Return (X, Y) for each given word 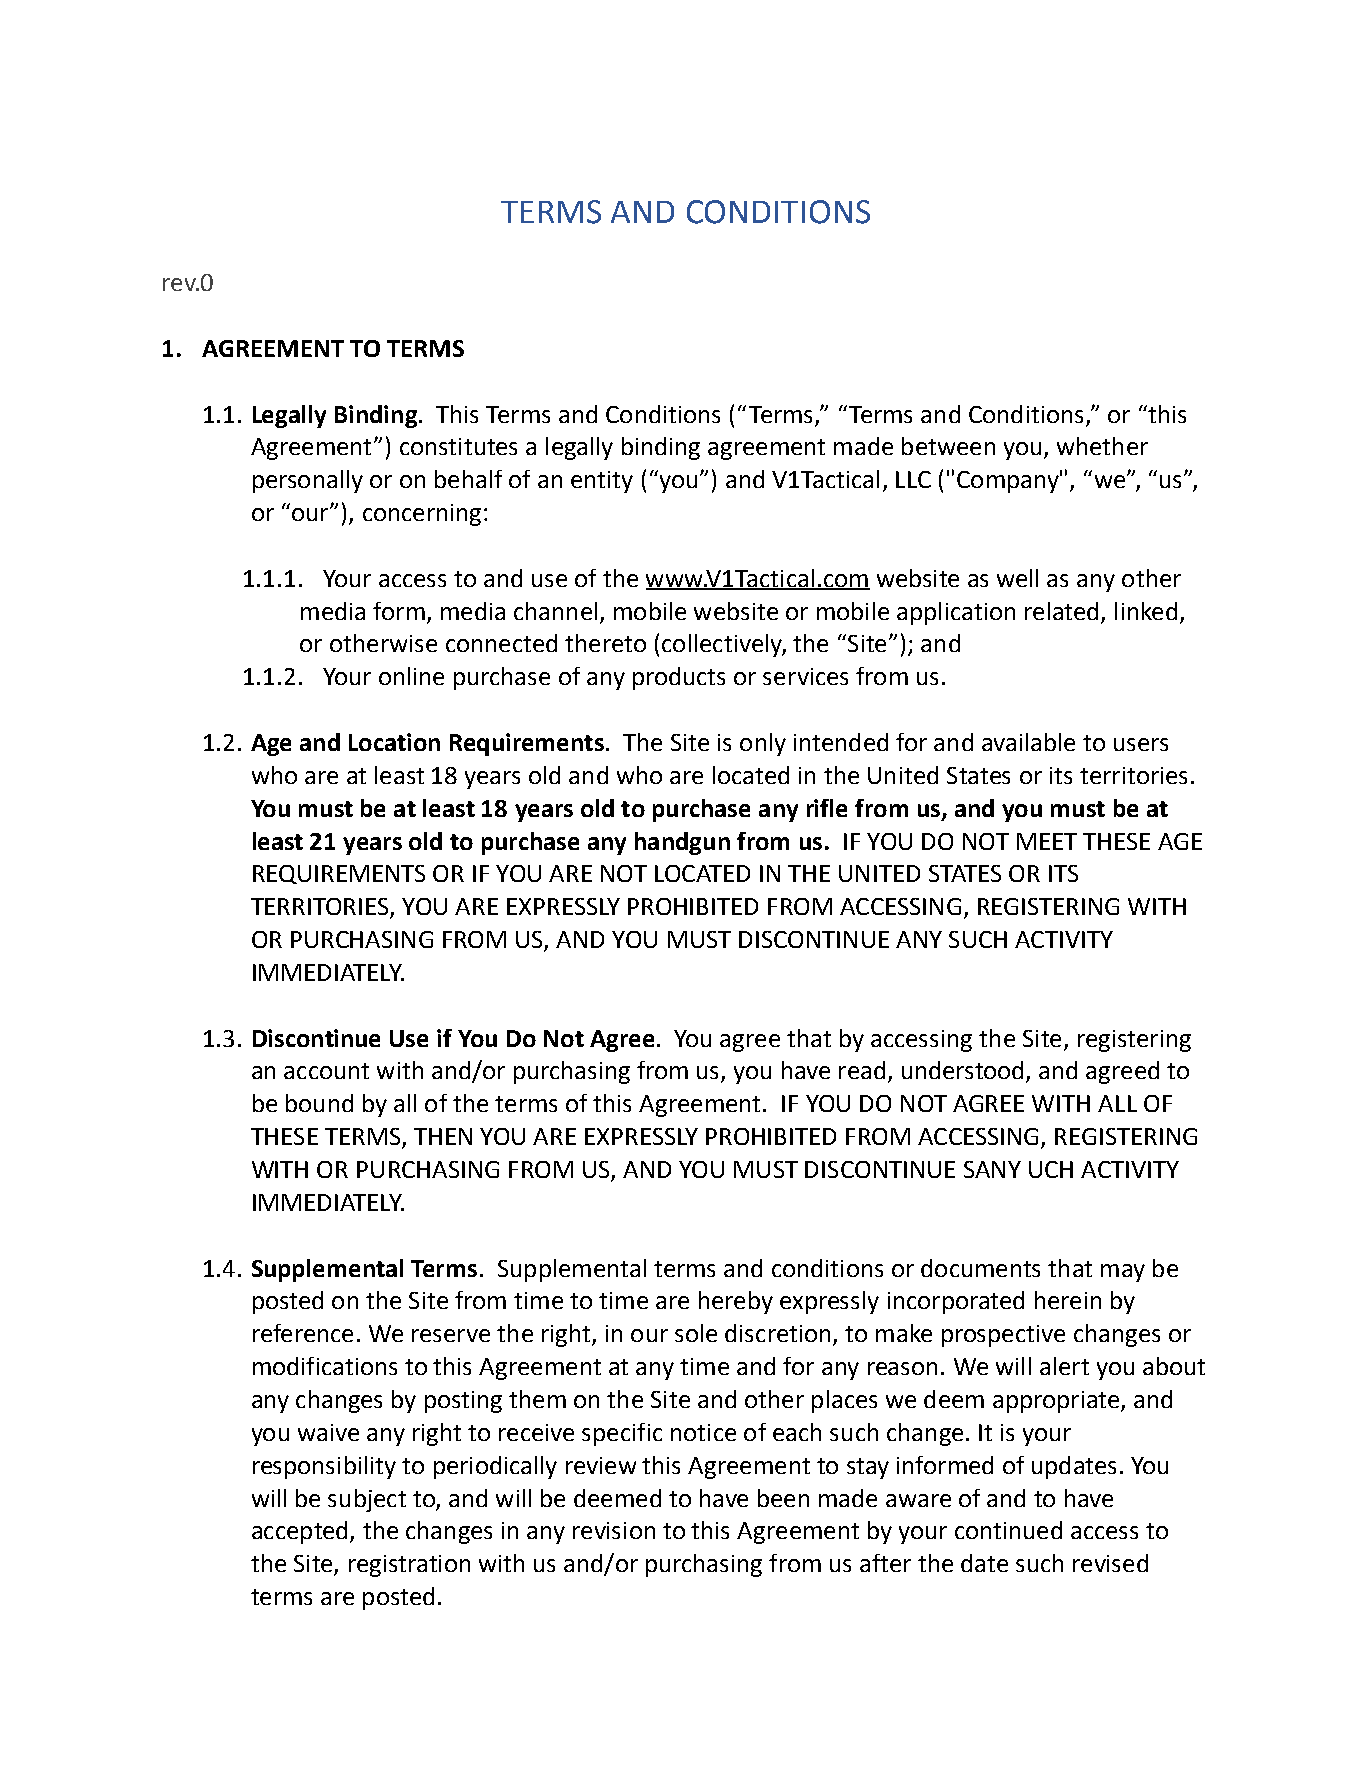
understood (962, 1070)
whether (1102, 446)
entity (602, 482)
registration (409, 1566)
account (326, 1071)
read (862, 1070)
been (783, 1498)
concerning (422, 515)
